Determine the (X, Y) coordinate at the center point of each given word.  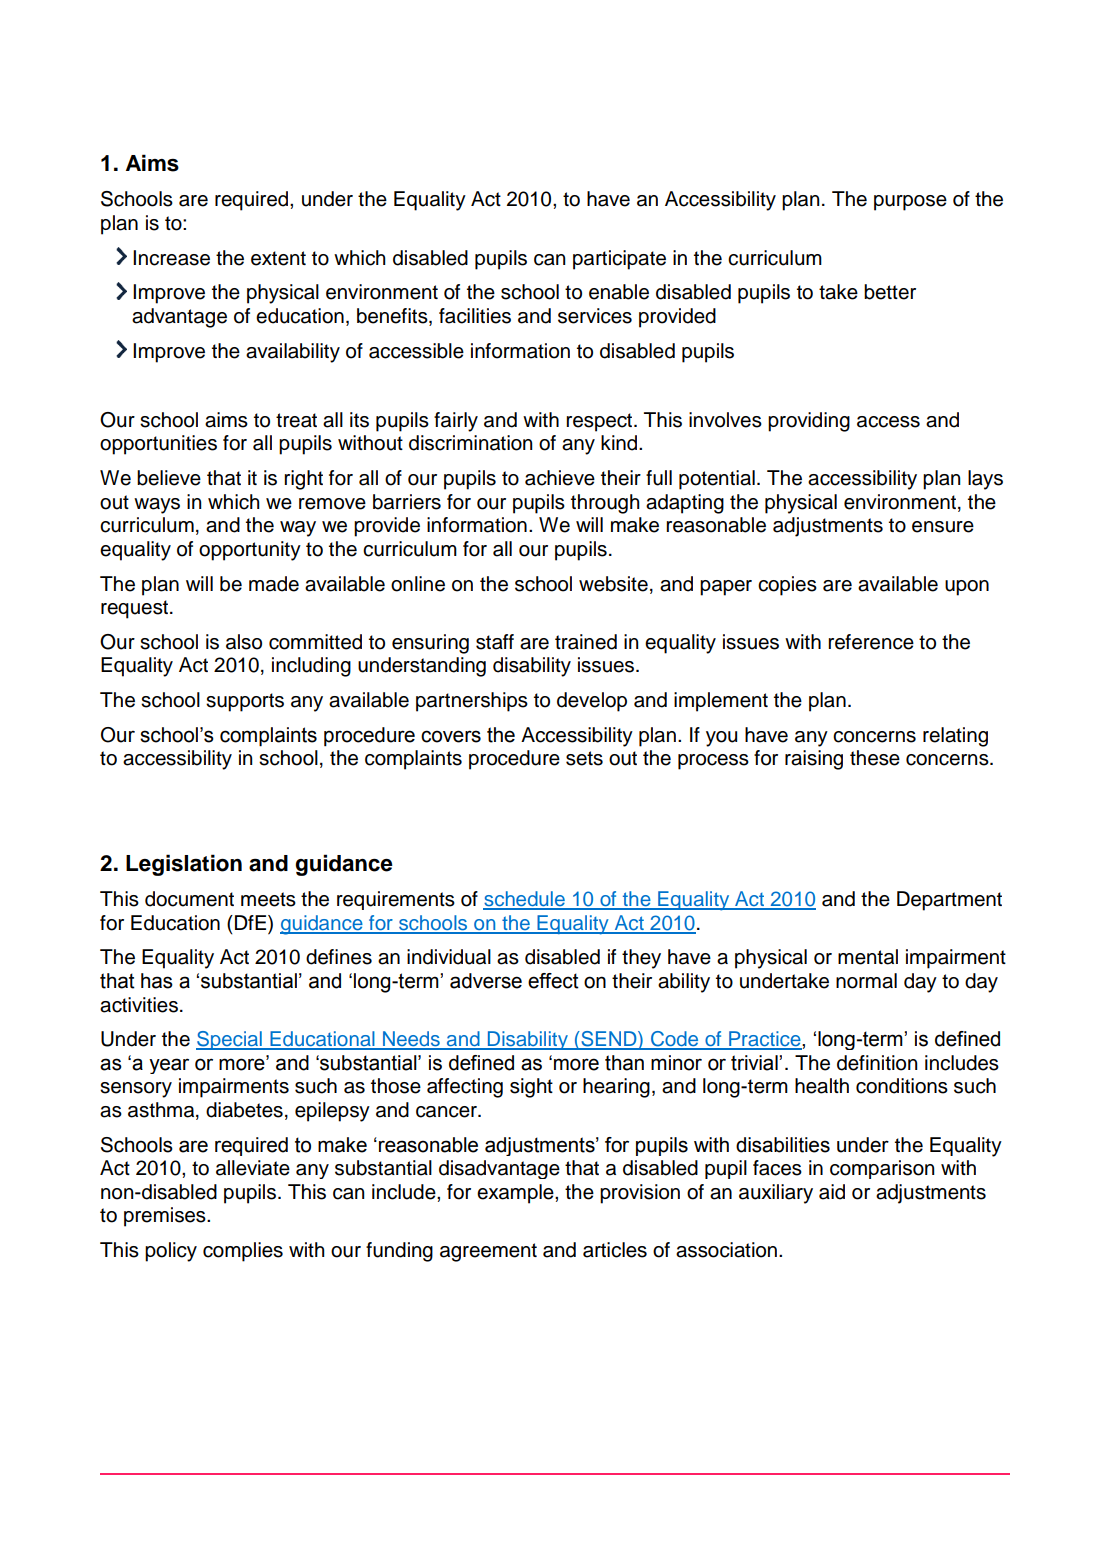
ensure (943, 527)
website (613, 584)
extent (278, 258)
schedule (525, 900)
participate (619, 260)
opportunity (250, 551)
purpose (910, 203)
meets (268, 899)
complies (243, 1252)
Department (949, 901)
